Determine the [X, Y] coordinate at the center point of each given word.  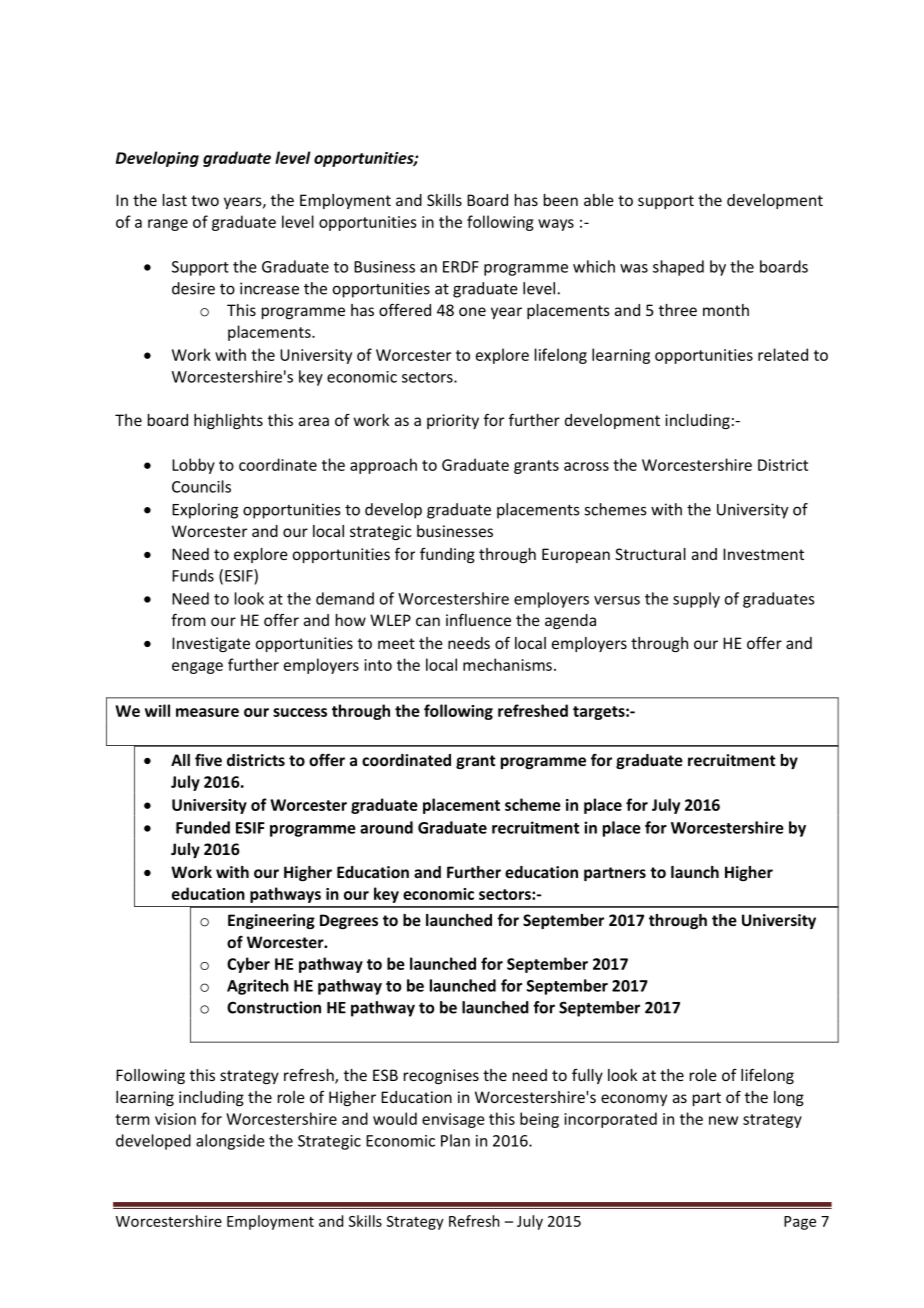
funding [447, 555]
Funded [203, 827]
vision [175, 1119]
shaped [678, 268]
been [561, 200]
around [386, 827]
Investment [763, 554]
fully [587, 1076]
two [205, 200]
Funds [193, 575]
